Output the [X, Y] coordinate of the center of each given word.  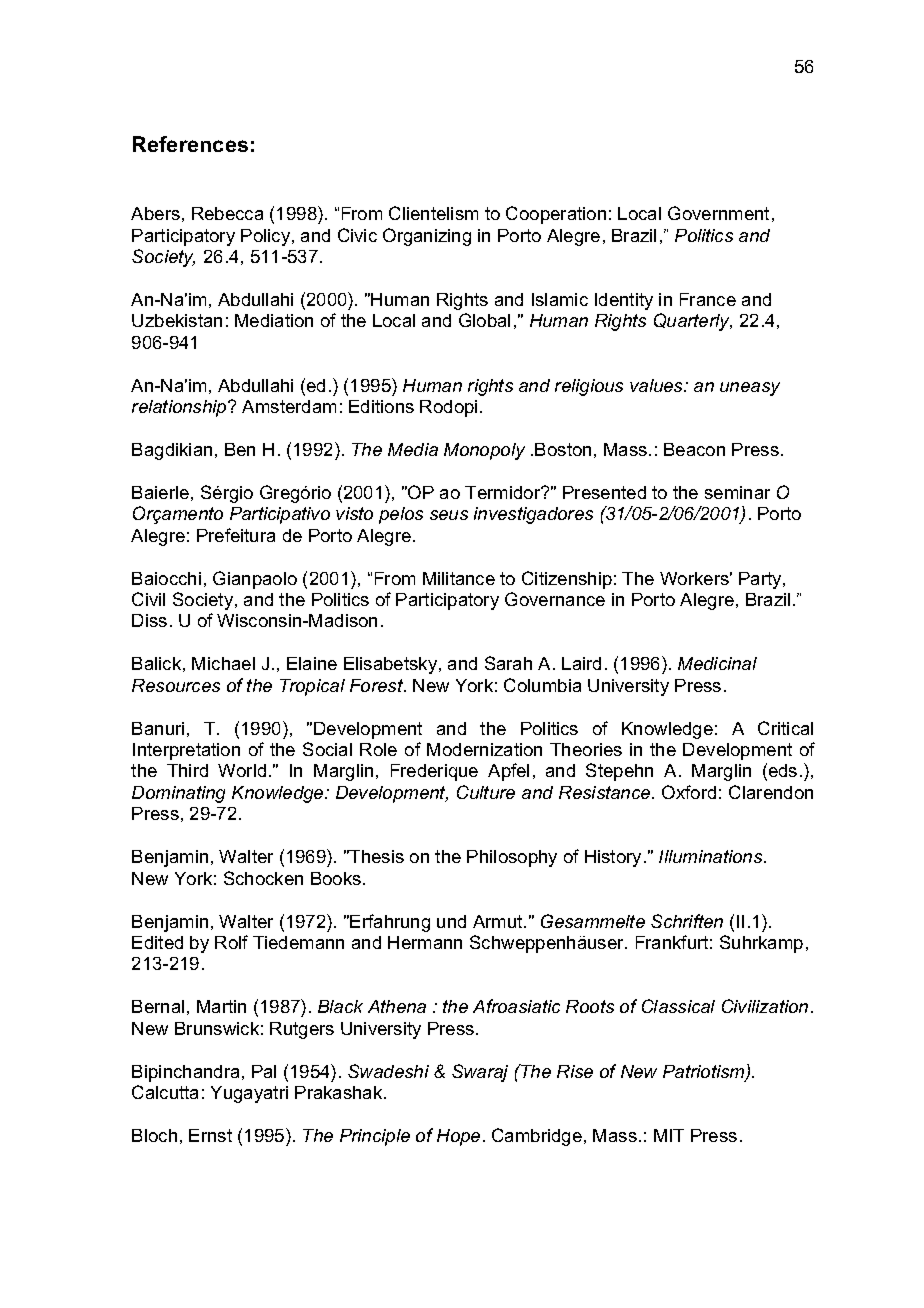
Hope [458, 1137]
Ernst [210, 1135]
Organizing [427, 237]
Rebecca [227, 213]
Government [718, 213]
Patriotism [705, 1073]
